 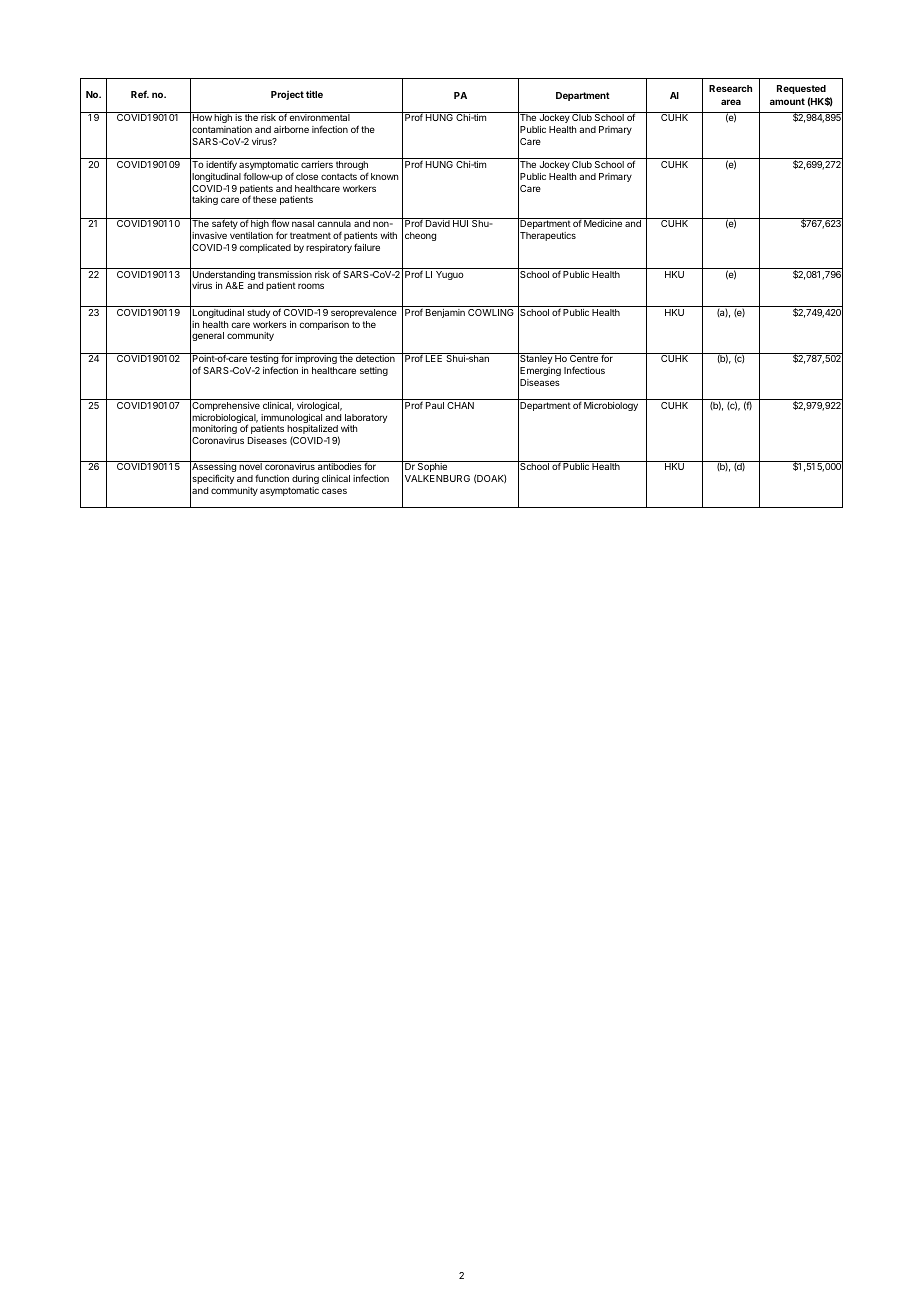 I want to click on CHAN, so click(x=460, y=405).
